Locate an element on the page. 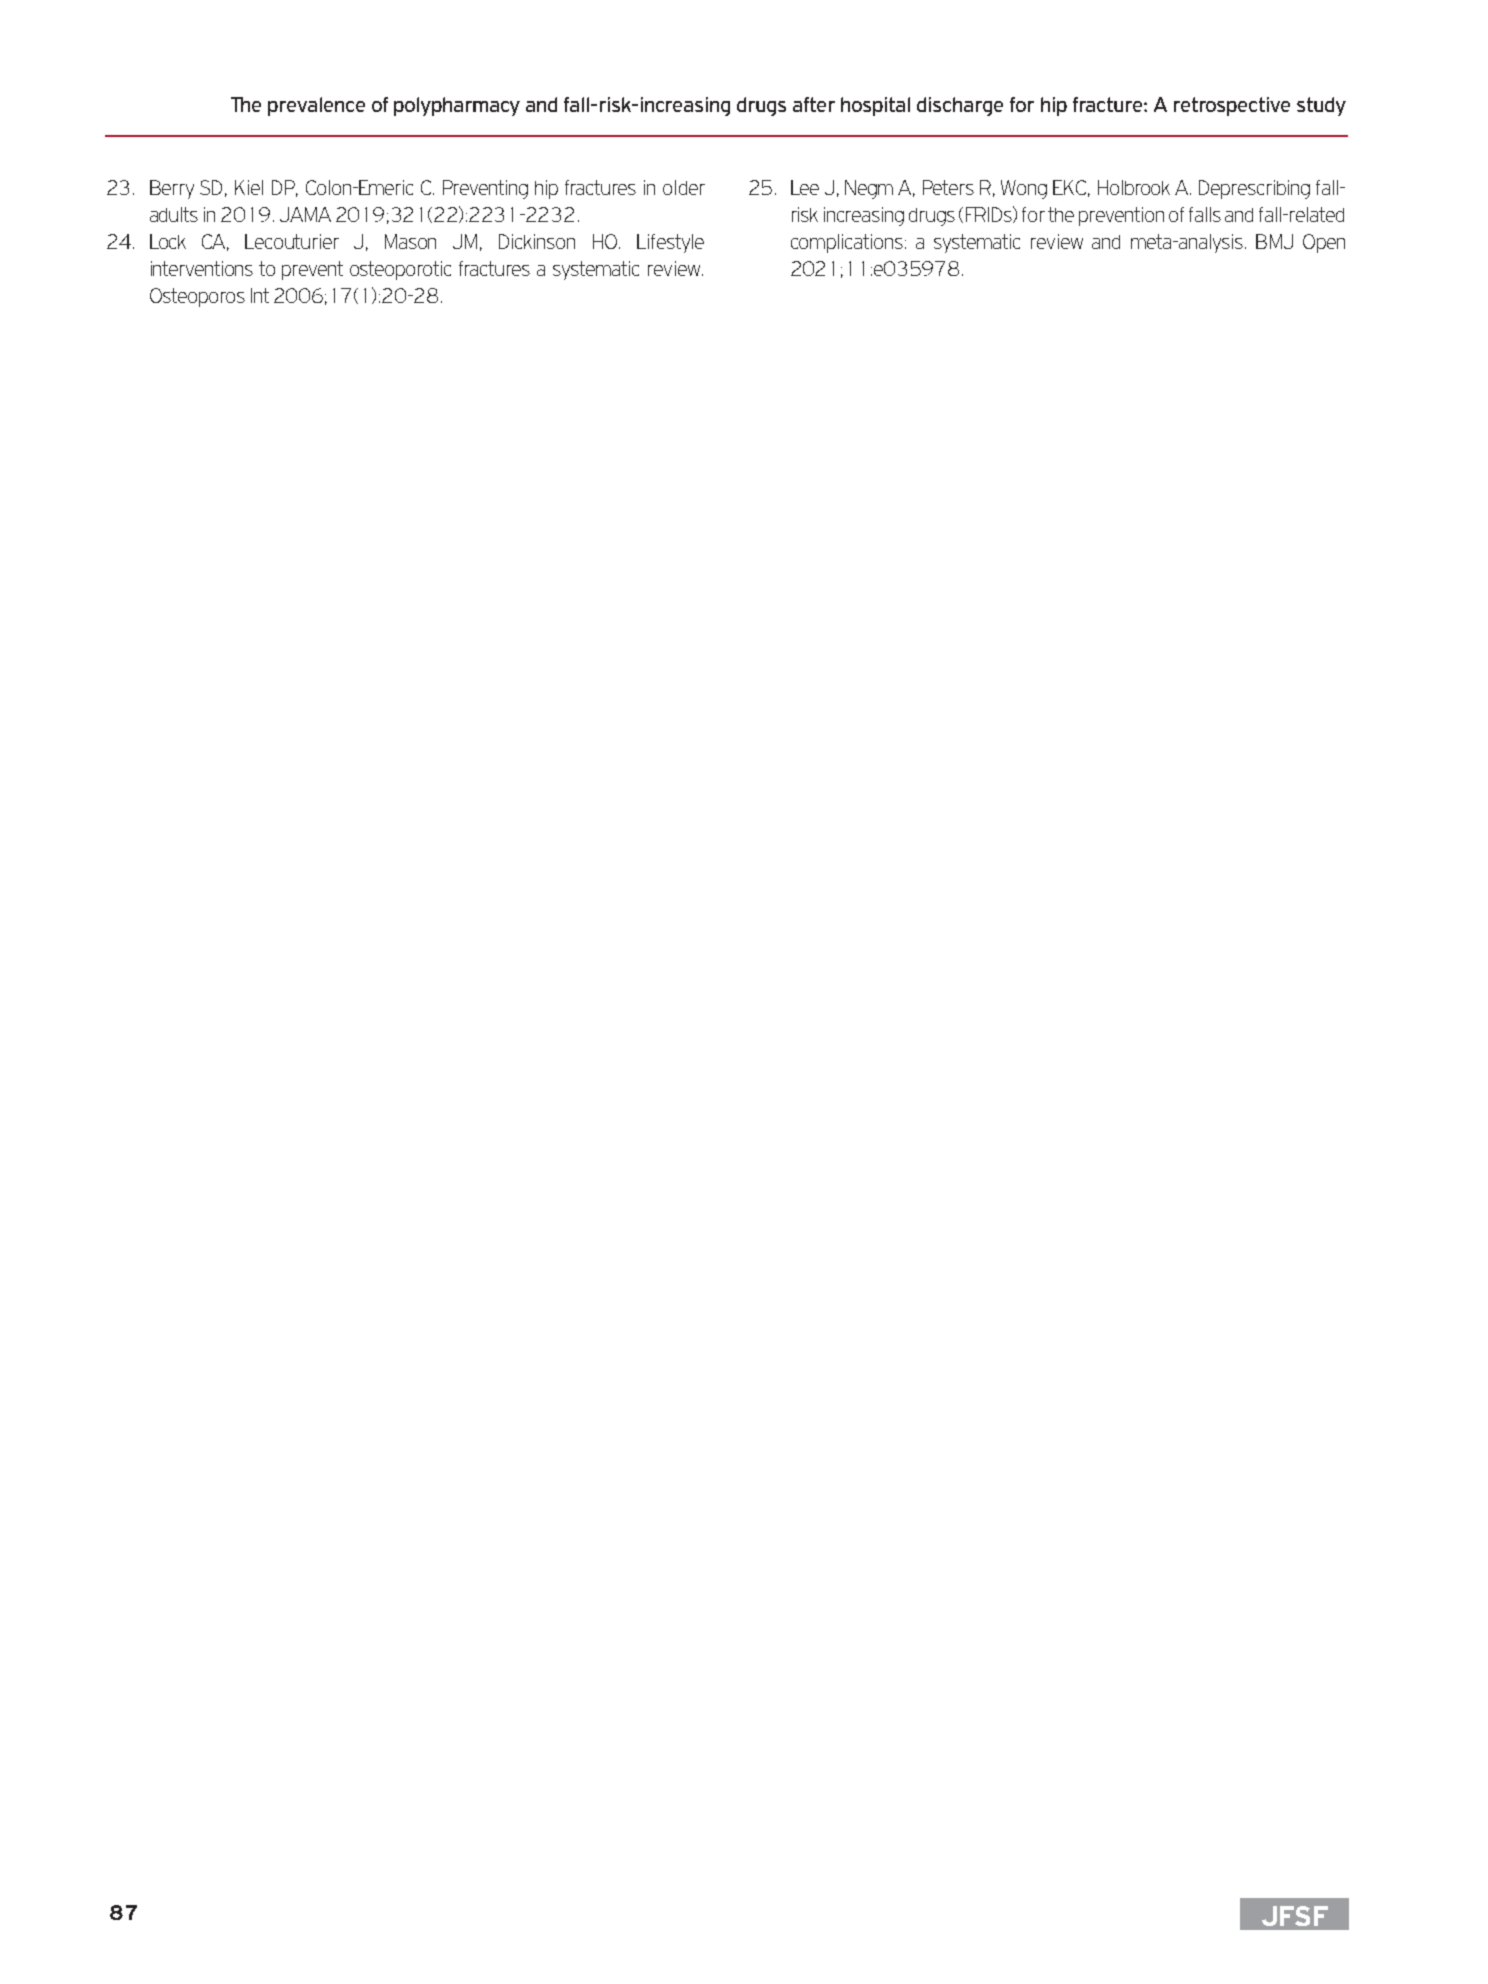  prevalence is located at coordinates (316, 106).
